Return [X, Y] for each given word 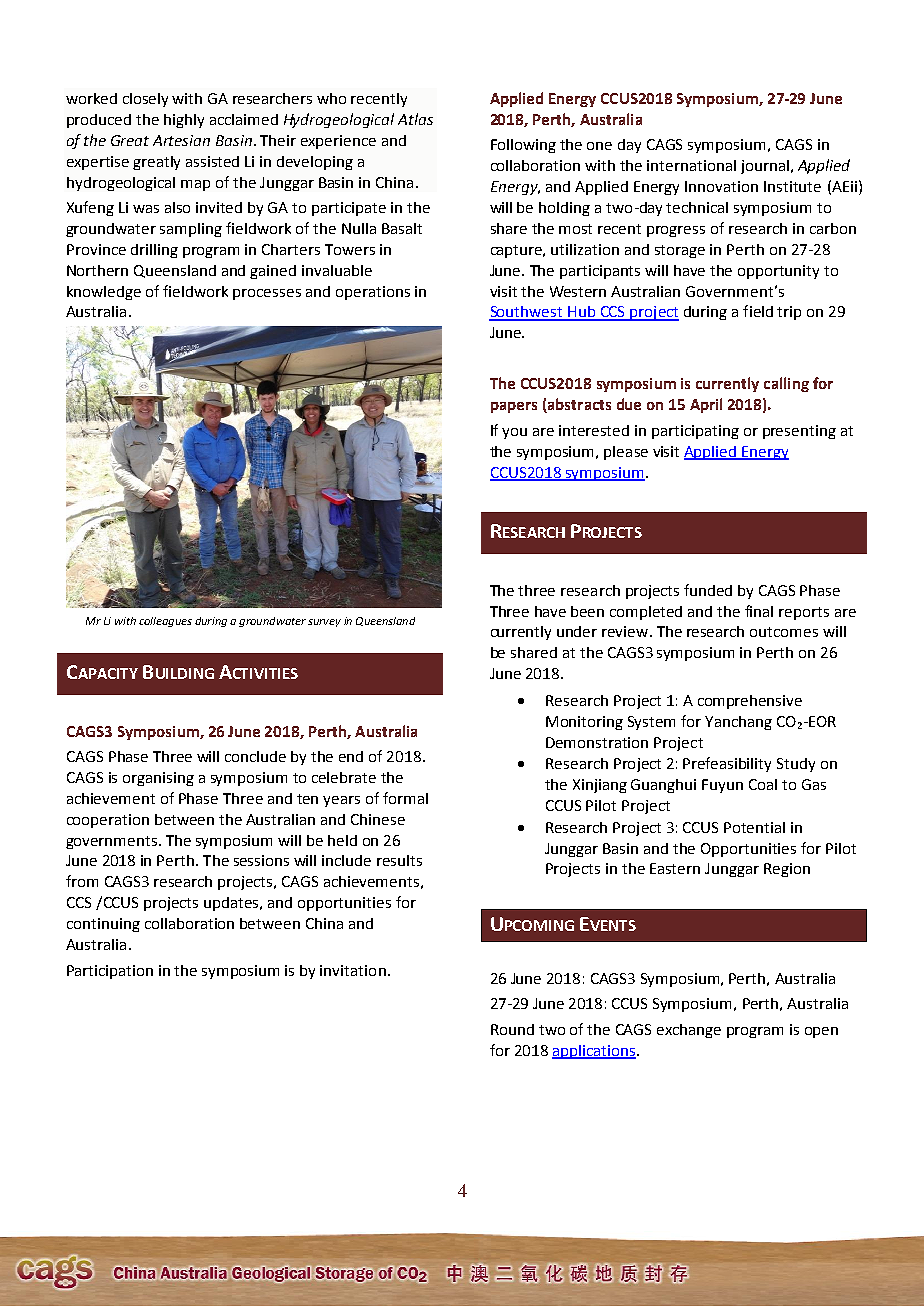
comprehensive [750, 702]
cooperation [108, 821]
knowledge [104, 293]
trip [789, 313]
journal [765, 167]
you [514, 433]
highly [184, 121]
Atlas [415, 119]
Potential [754, 827]
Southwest [527, 313]
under [577, 631]
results [399, 860]
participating [695, 432]
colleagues [165, 622]
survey [324, 623]
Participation [110, 972]
